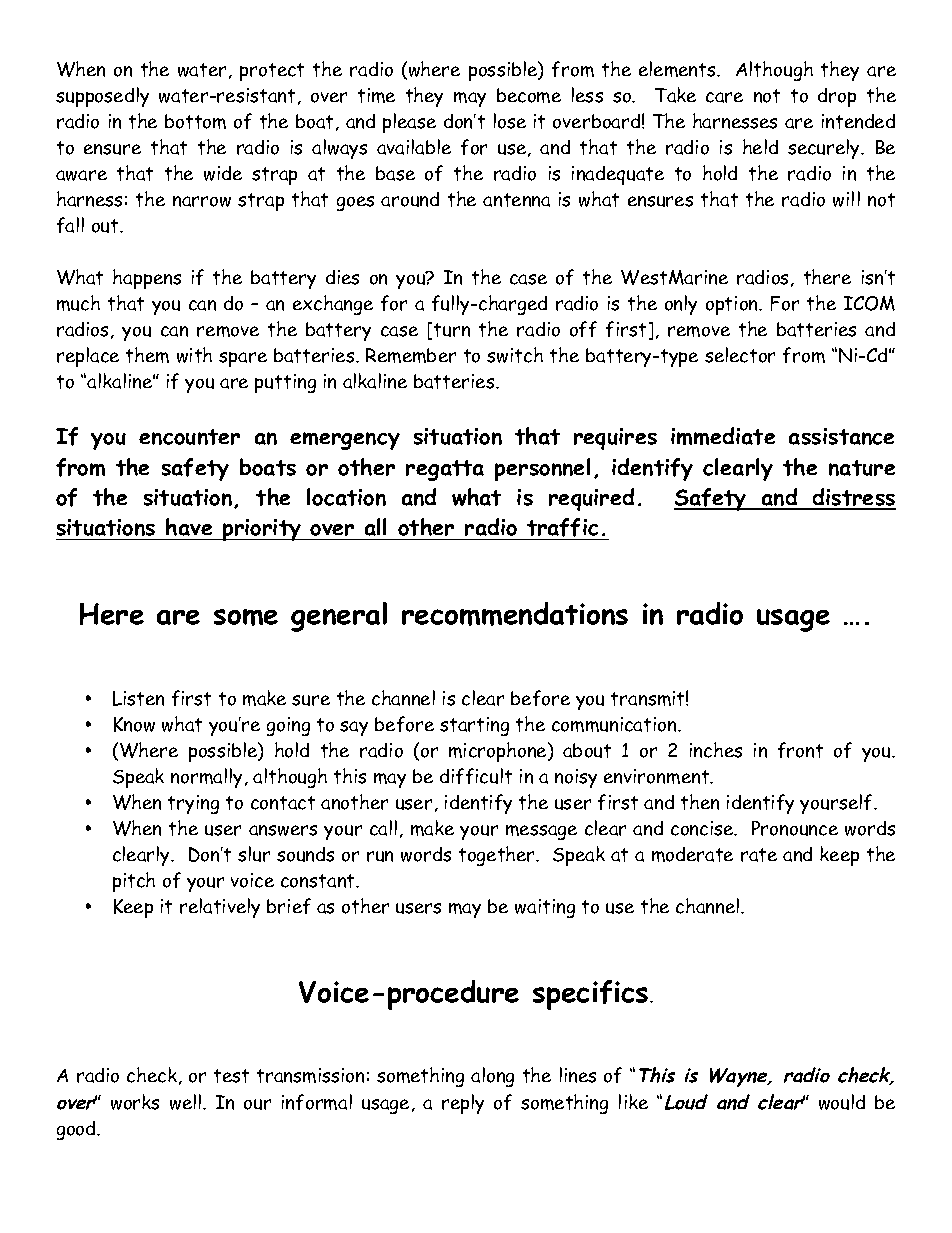  What do you see at coordinates (498, 856) in the page?
I see `together` at bounding box center [498, 856].
